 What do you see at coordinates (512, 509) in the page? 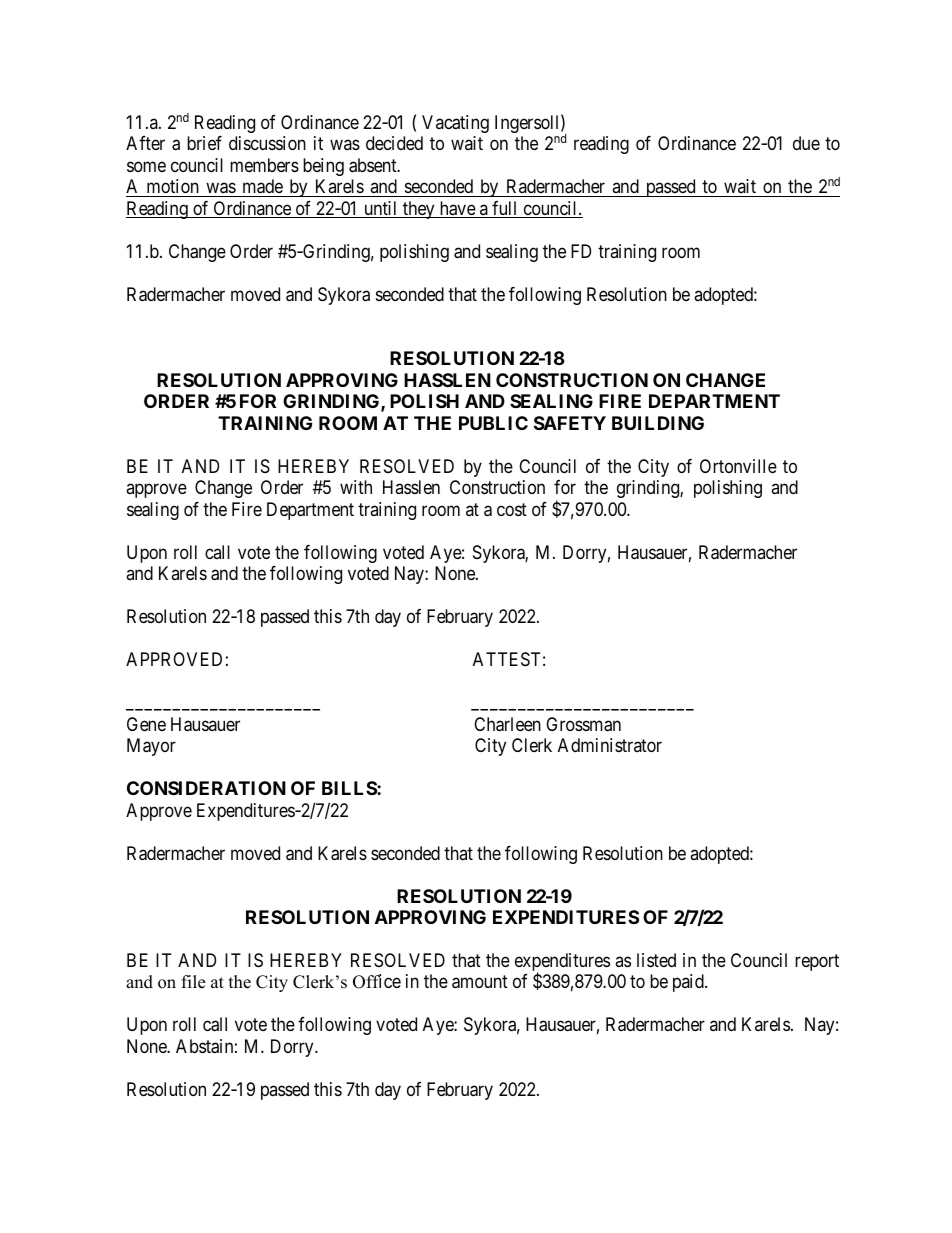
I see `cost` at bounding box center [512, 509].
